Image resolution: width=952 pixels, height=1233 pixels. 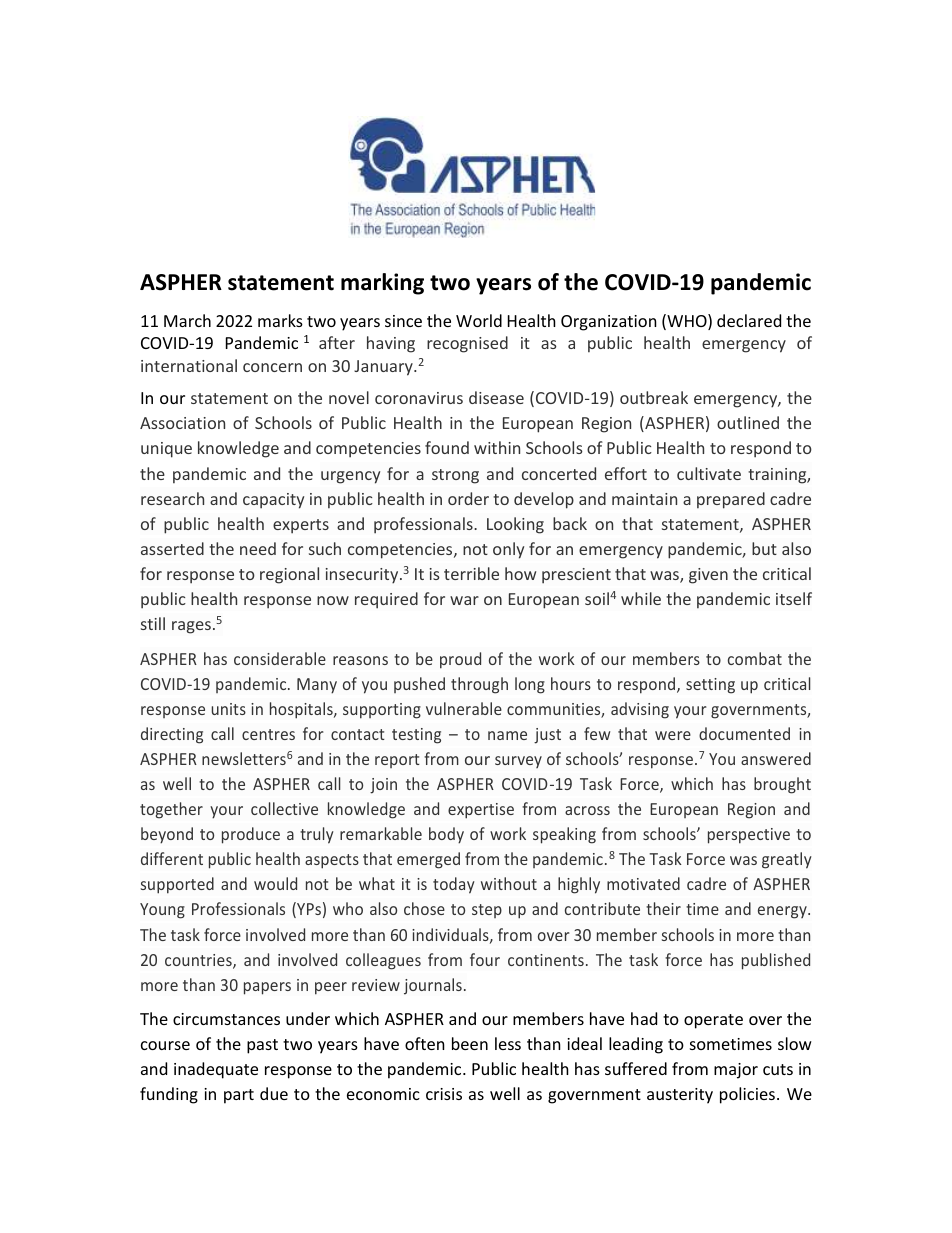 I want to click on major, so click(x=736, y=1071).
